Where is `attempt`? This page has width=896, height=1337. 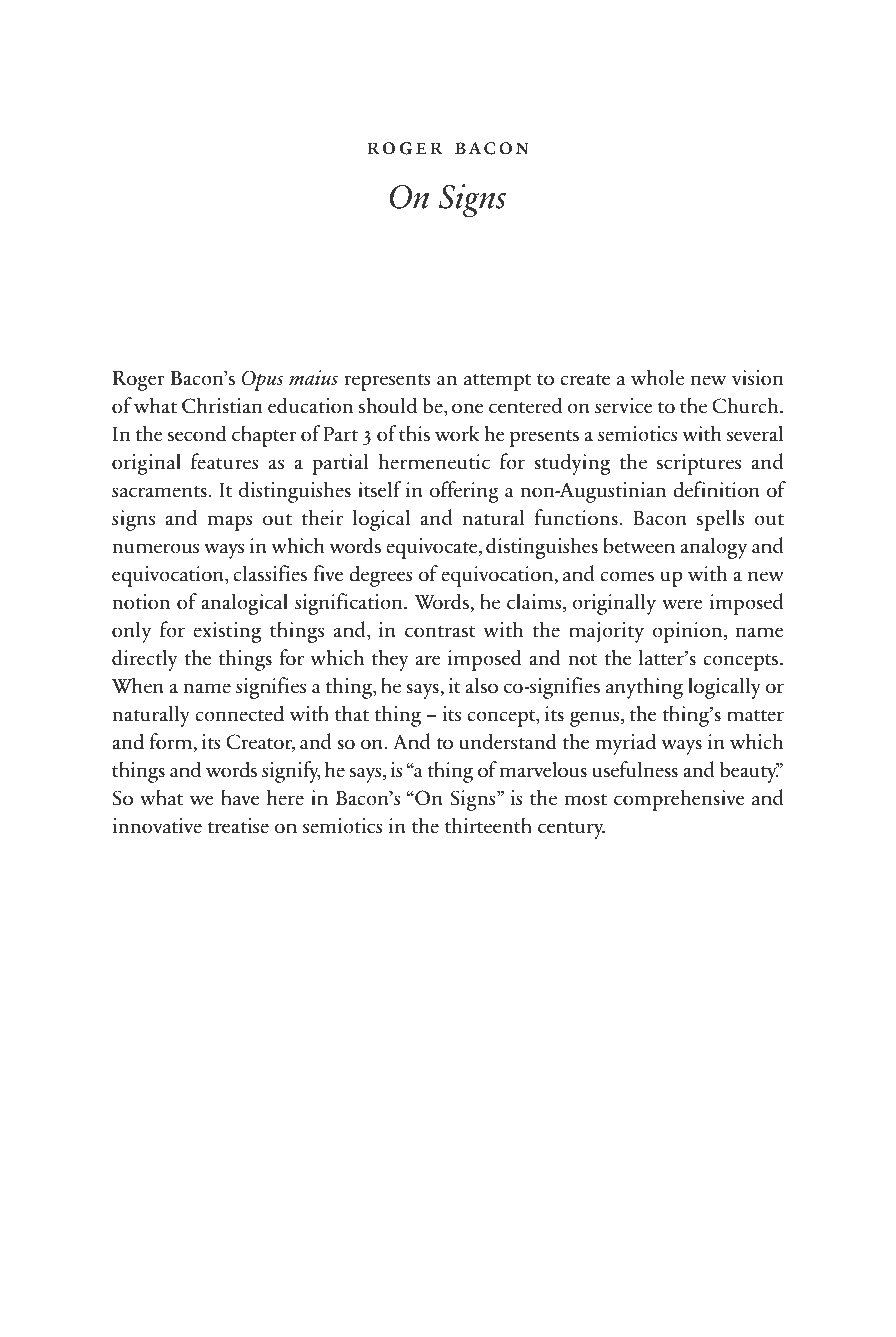 attempt is located at coordinates (497, 382).
